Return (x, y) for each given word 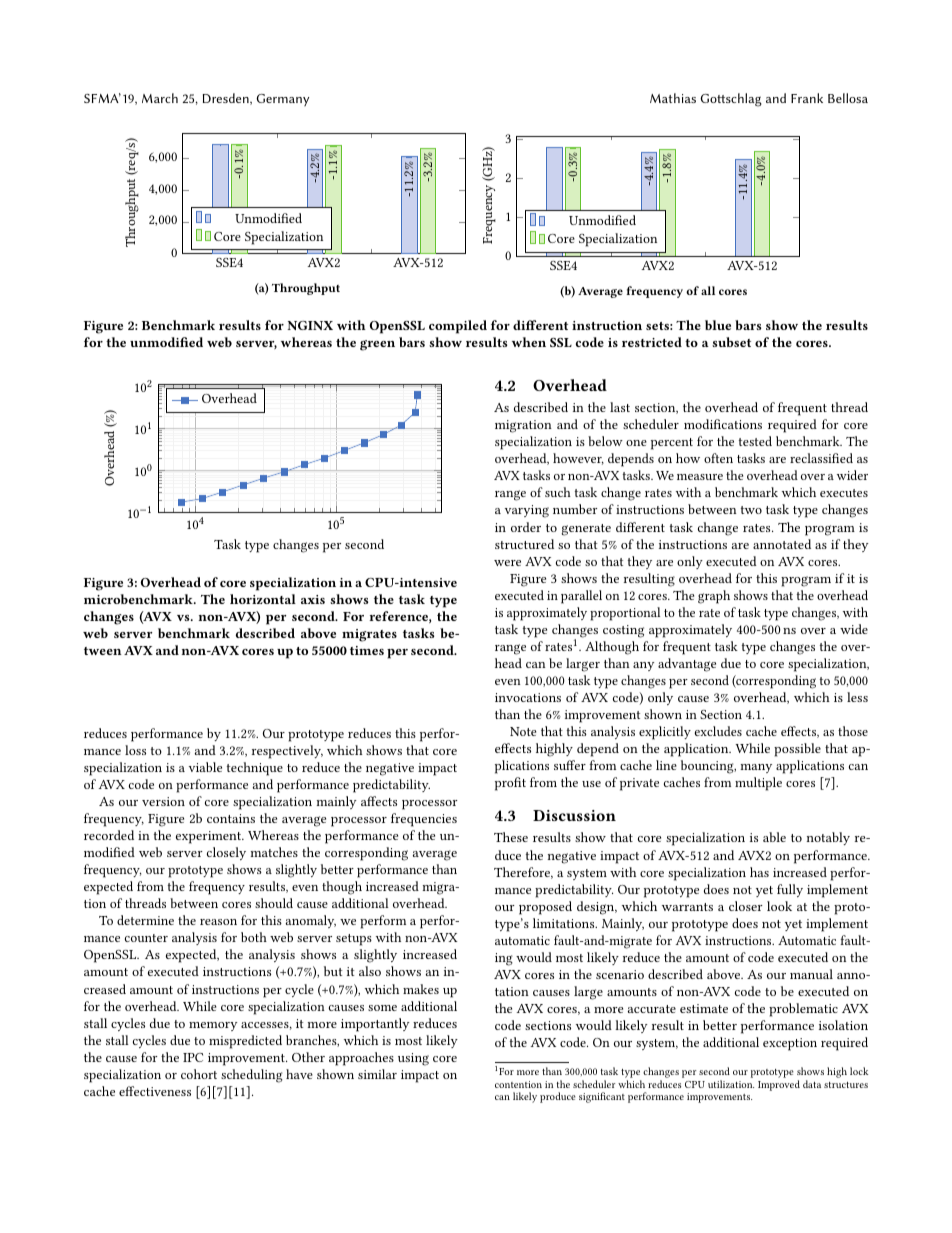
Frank (807, 98)
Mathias (673, 98)
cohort (199, 1074)
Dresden (227, 99)
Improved (779, 1085)
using (413, 1059)
